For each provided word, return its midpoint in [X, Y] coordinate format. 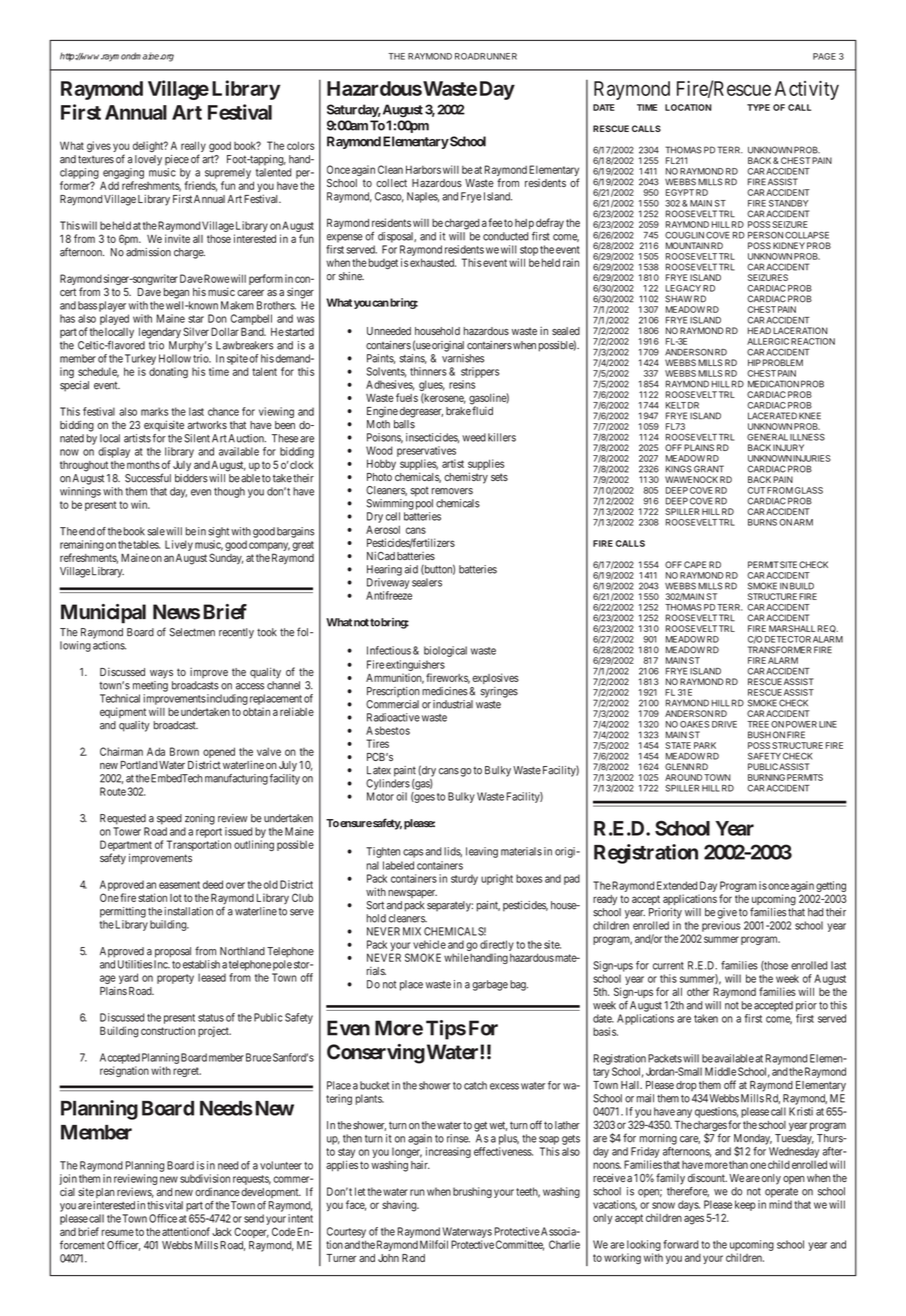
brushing [472, 1192]
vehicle [429, 944]
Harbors [423, 169]
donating [168, 372]
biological [445, 651]
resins [462, 384]
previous [721, 926]
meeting [150, 686]
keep [745, 1205]
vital [173, 1205]
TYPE [758, 107]
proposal [173, 952]
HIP [754, 362]
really [193, 148]
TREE [758, 724]
